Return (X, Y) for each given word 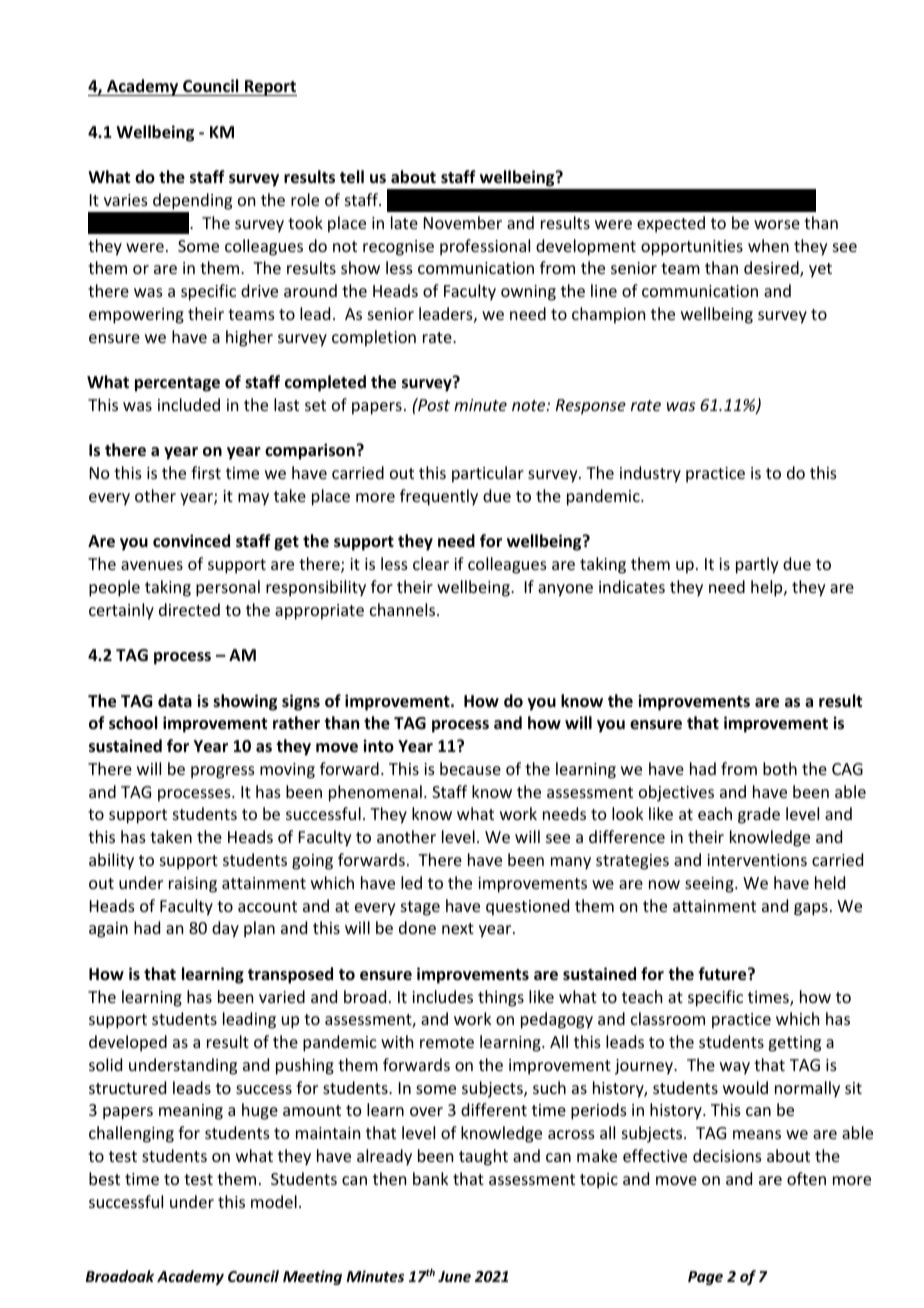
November (463, 222)
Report (270, 88)
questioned (527, 907)
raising (193, 885)
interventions (757, 860)
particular (488, 474)
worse (777, 224)
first (206, 472)
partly (757, 565)
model (274, 1201)
